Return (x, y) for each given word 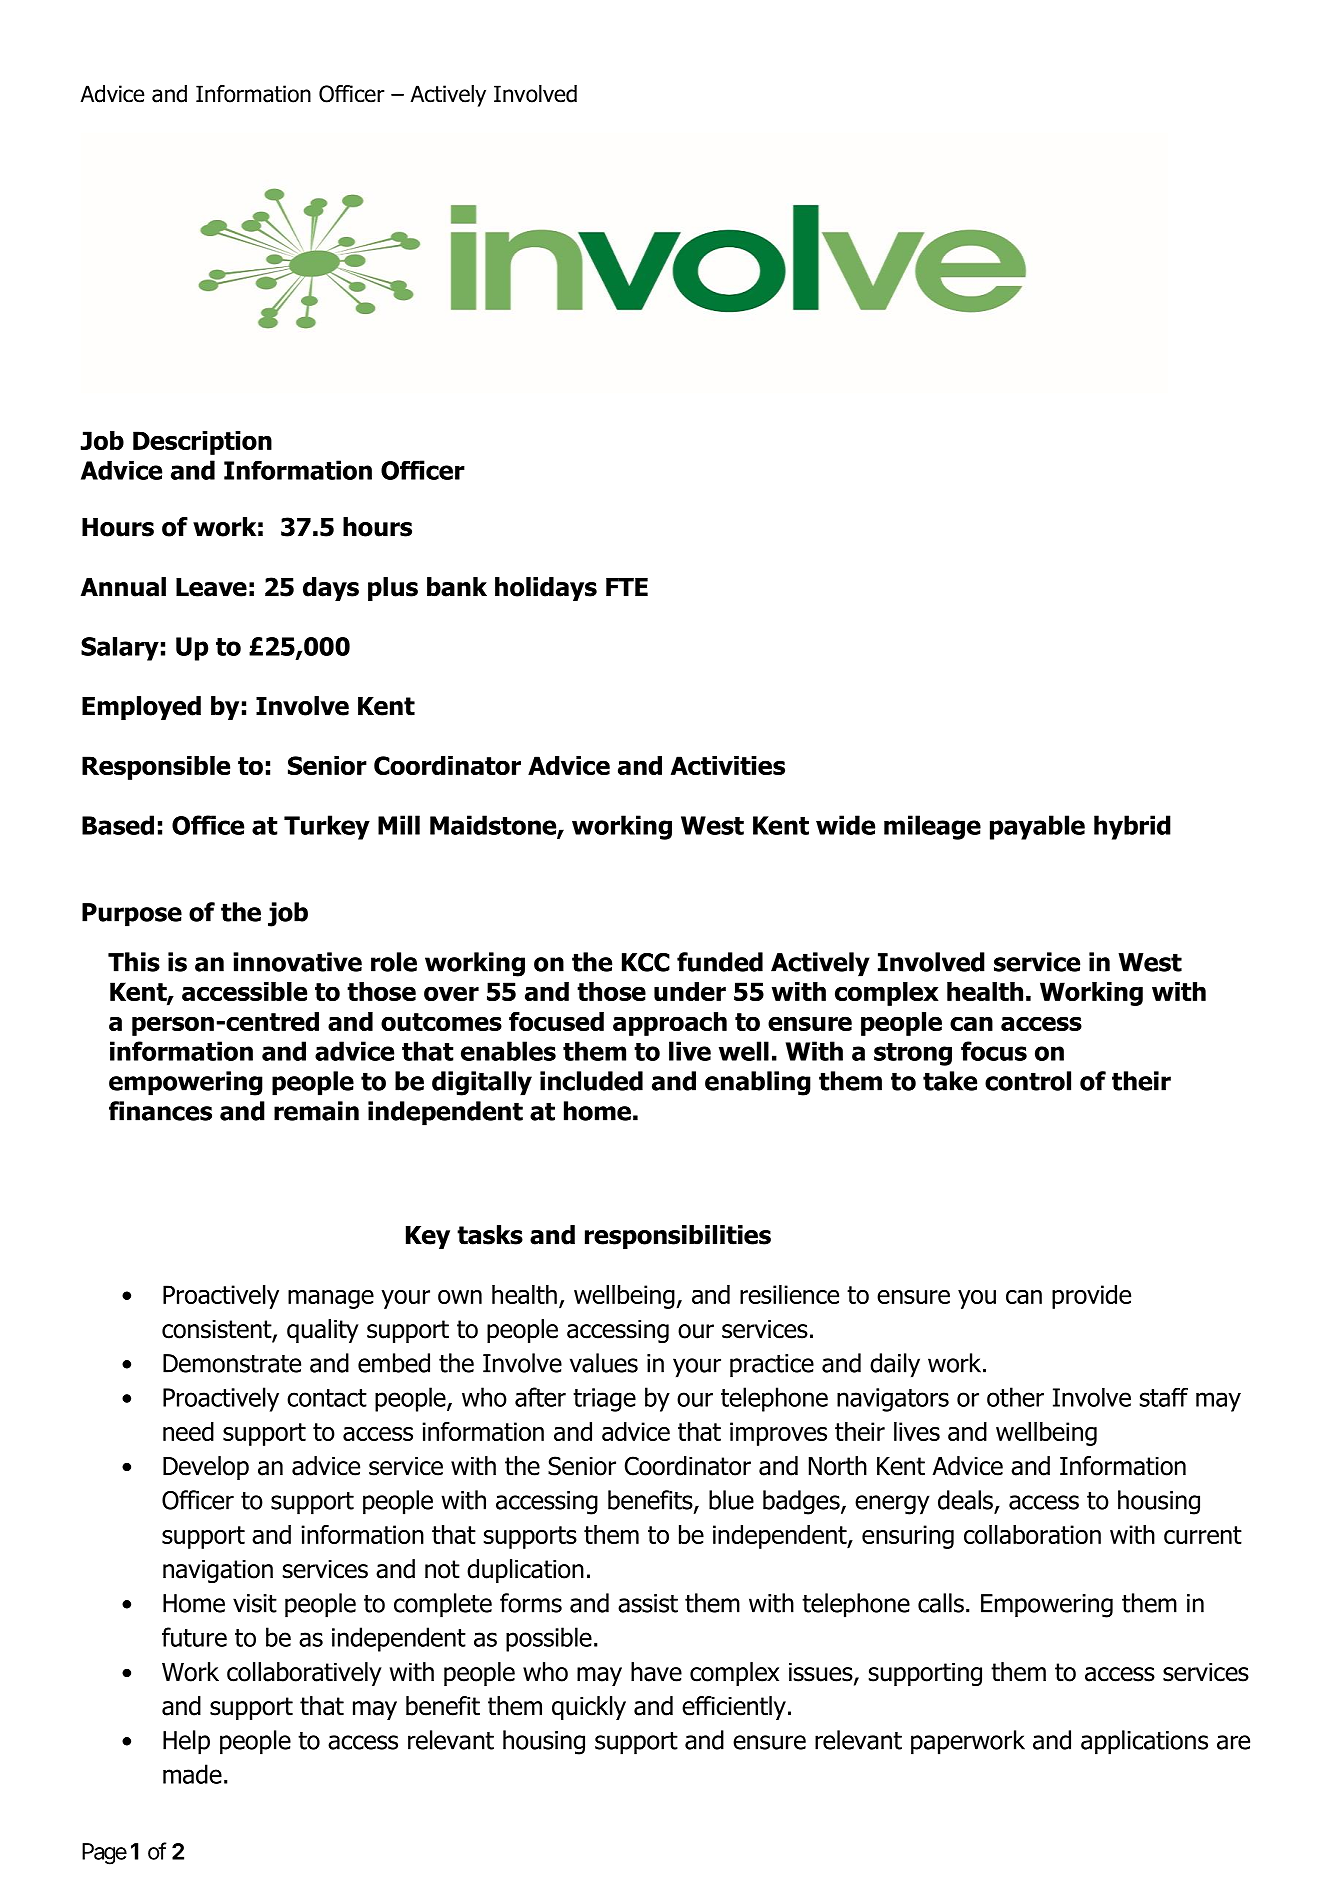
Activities (728, 765)
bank (457, 587)
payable (1037, 827)
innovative (297, 962)
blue (731, 1500)
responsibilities (678, 1237)
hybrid (1132, 827)
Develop (206, 1468)
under (690, 991)
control (1028, 1081)
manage (331, 1299)
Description (202, 443)
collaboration (1032, 1534)
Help (186, 1742)
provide (1091, 1297)
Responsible (156, 768)
